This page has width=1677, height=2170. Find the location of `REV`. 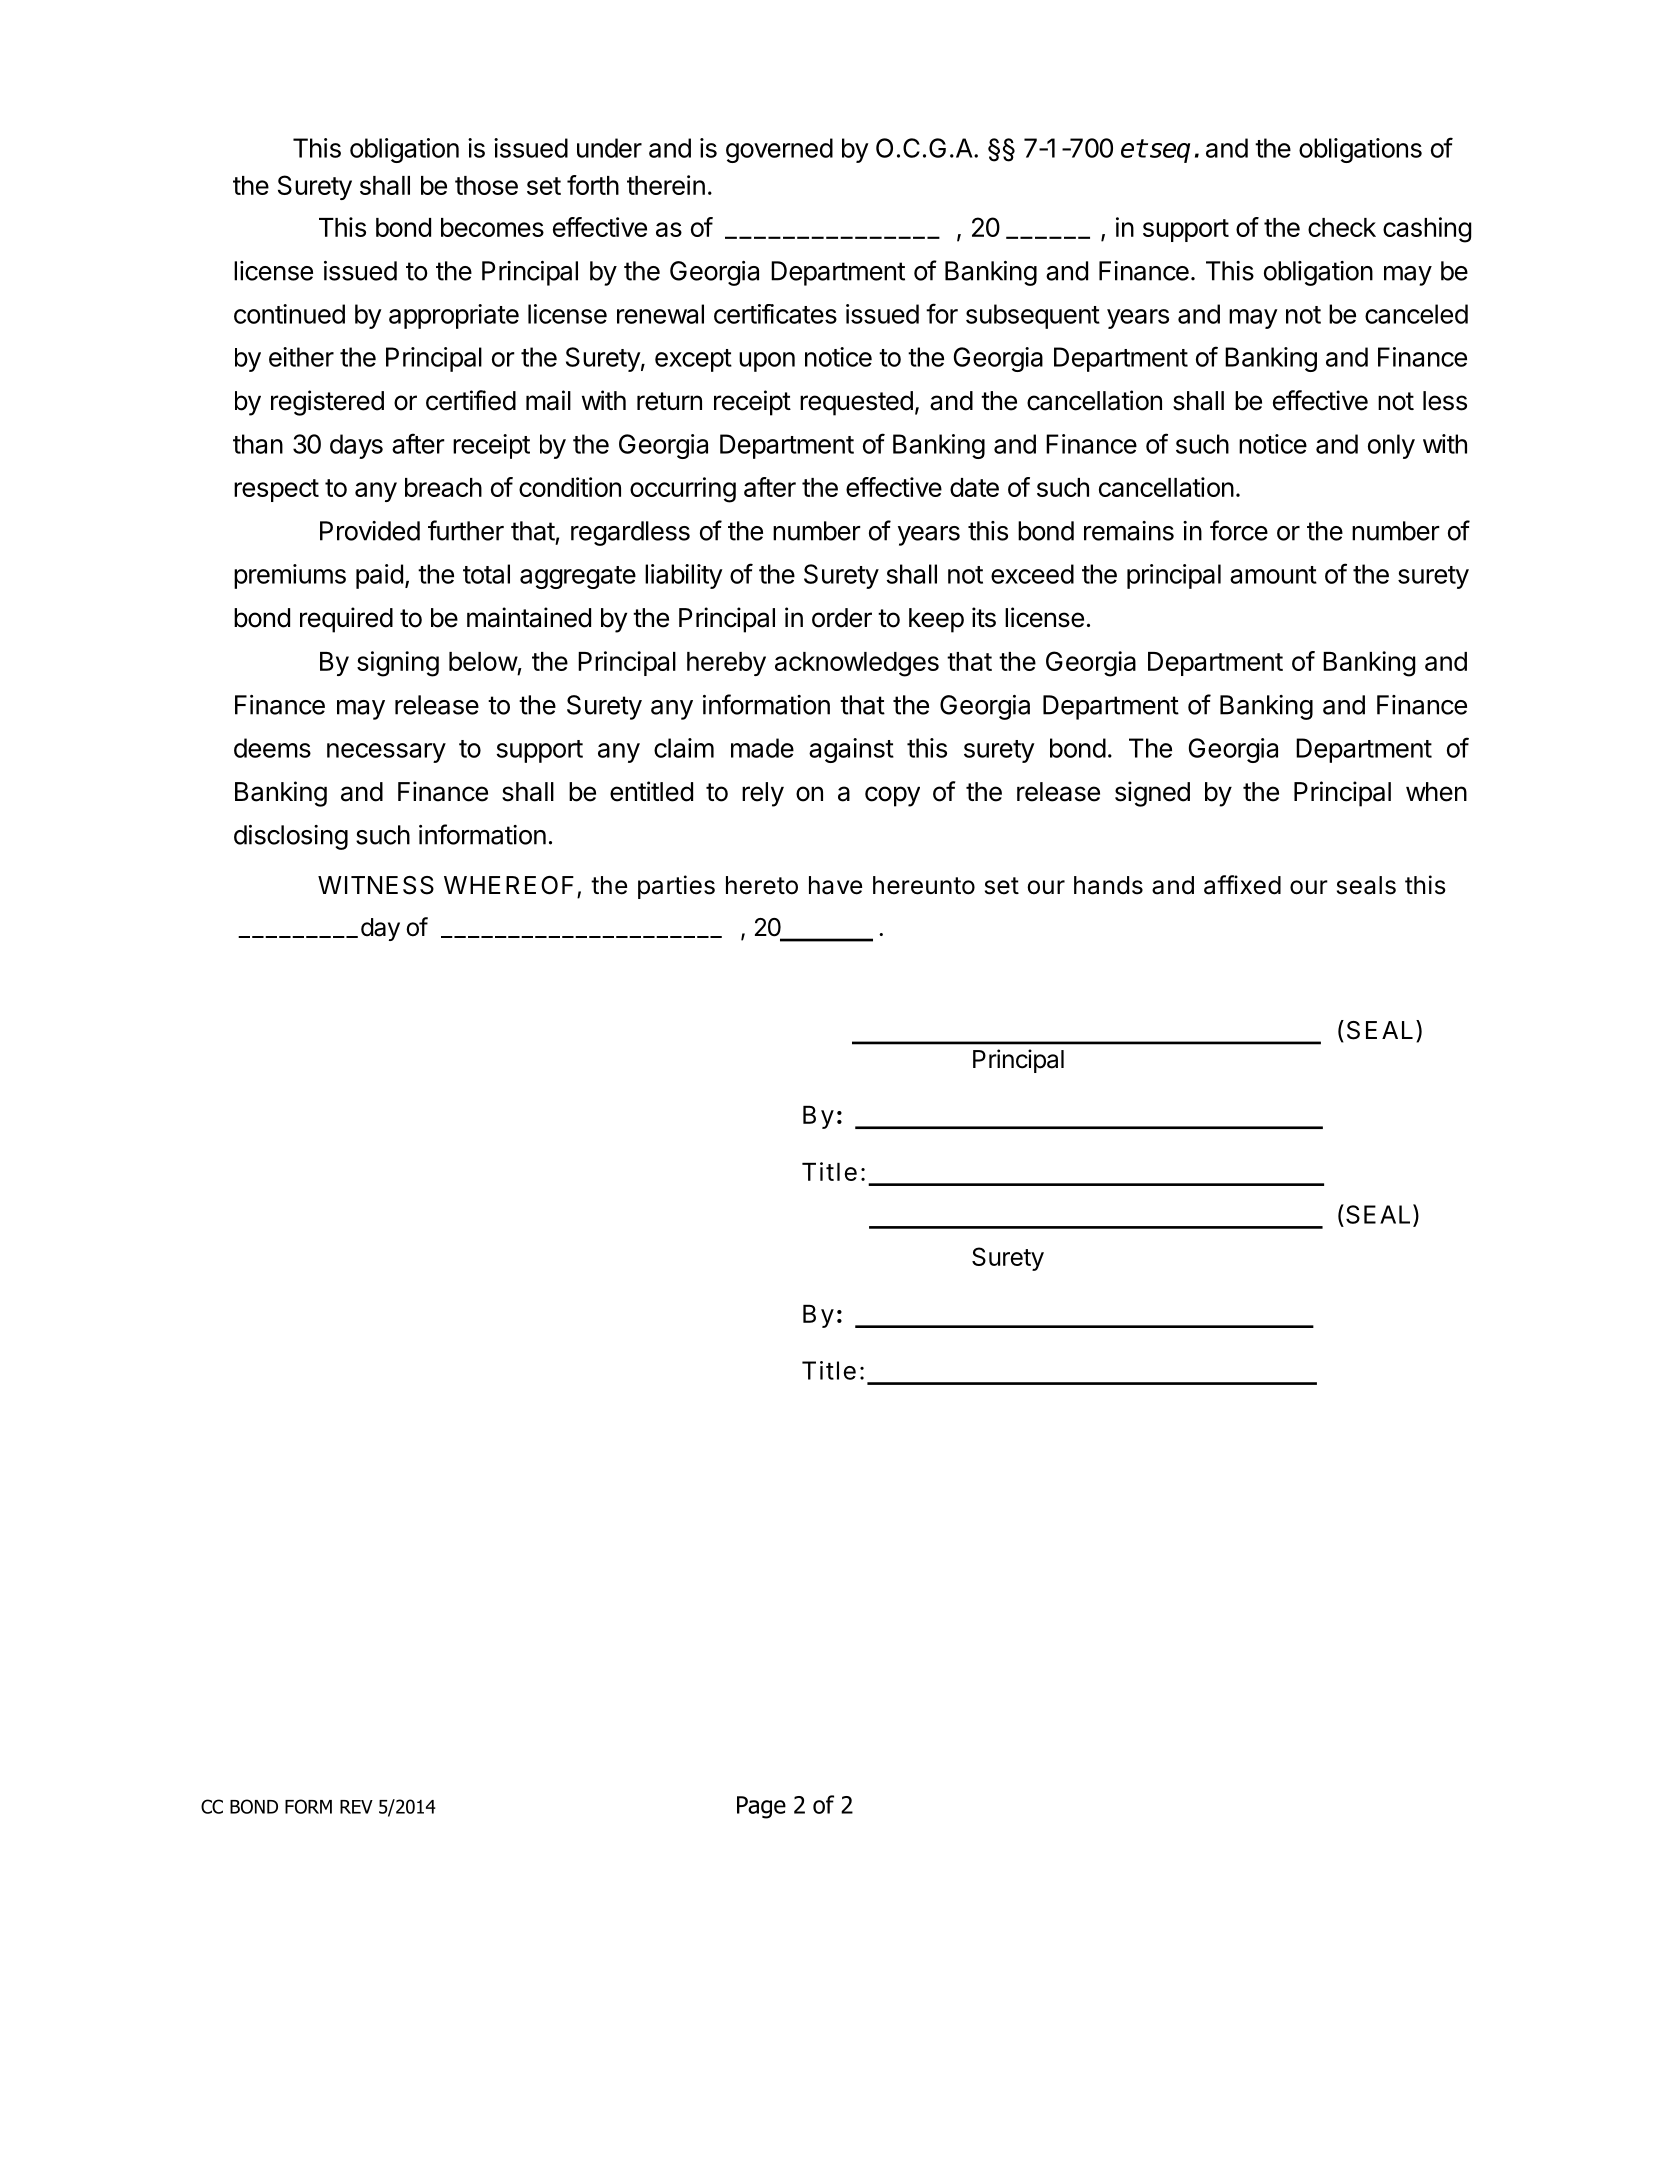

REV is located at coordinates (356, 1807).
